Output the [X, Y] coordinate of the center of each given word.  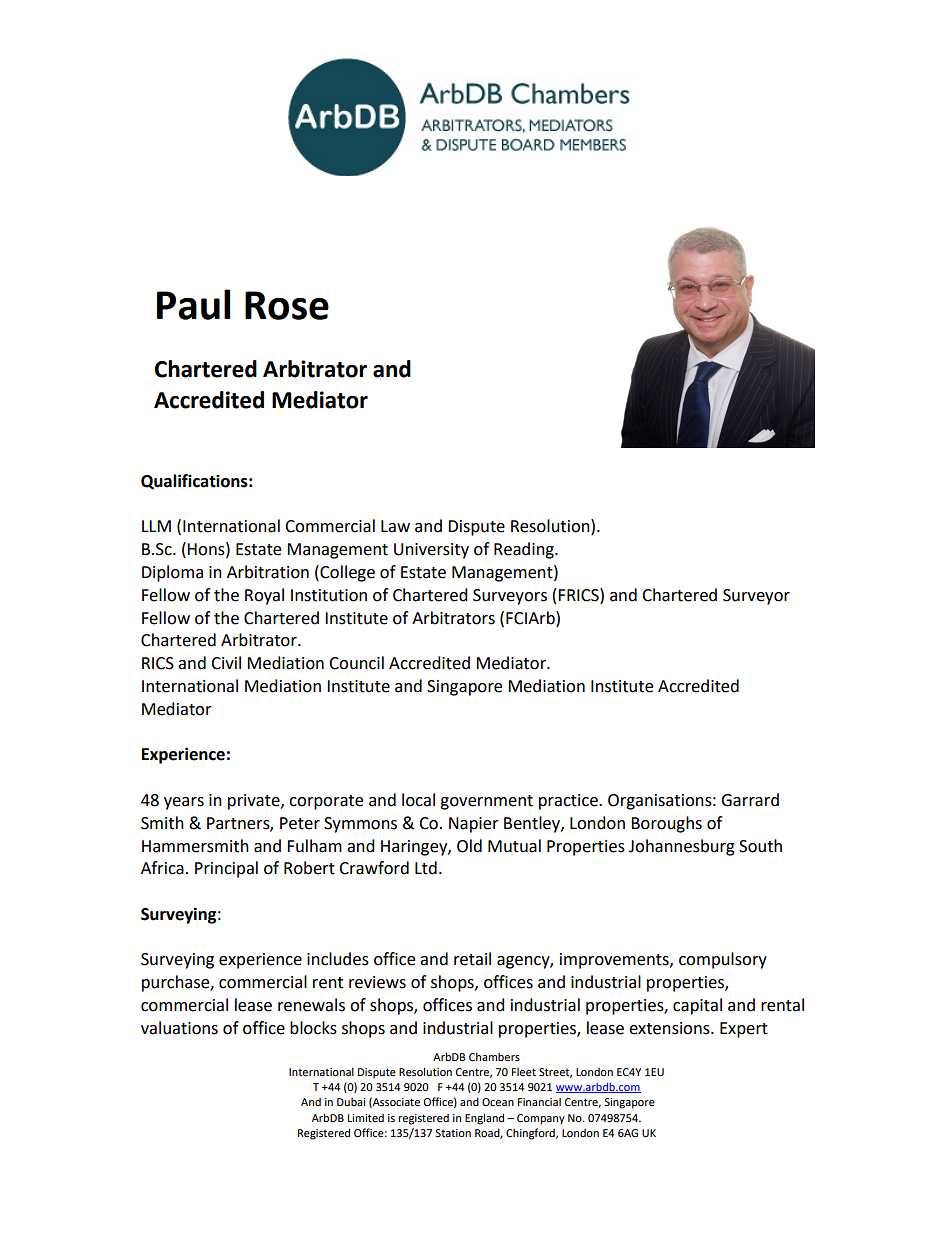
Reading [525, 550]
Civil [226, 663]
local [418, 800]
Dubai [351, 1102]
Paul [193, 304]
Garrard [750, 800]
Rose [287, 305]
